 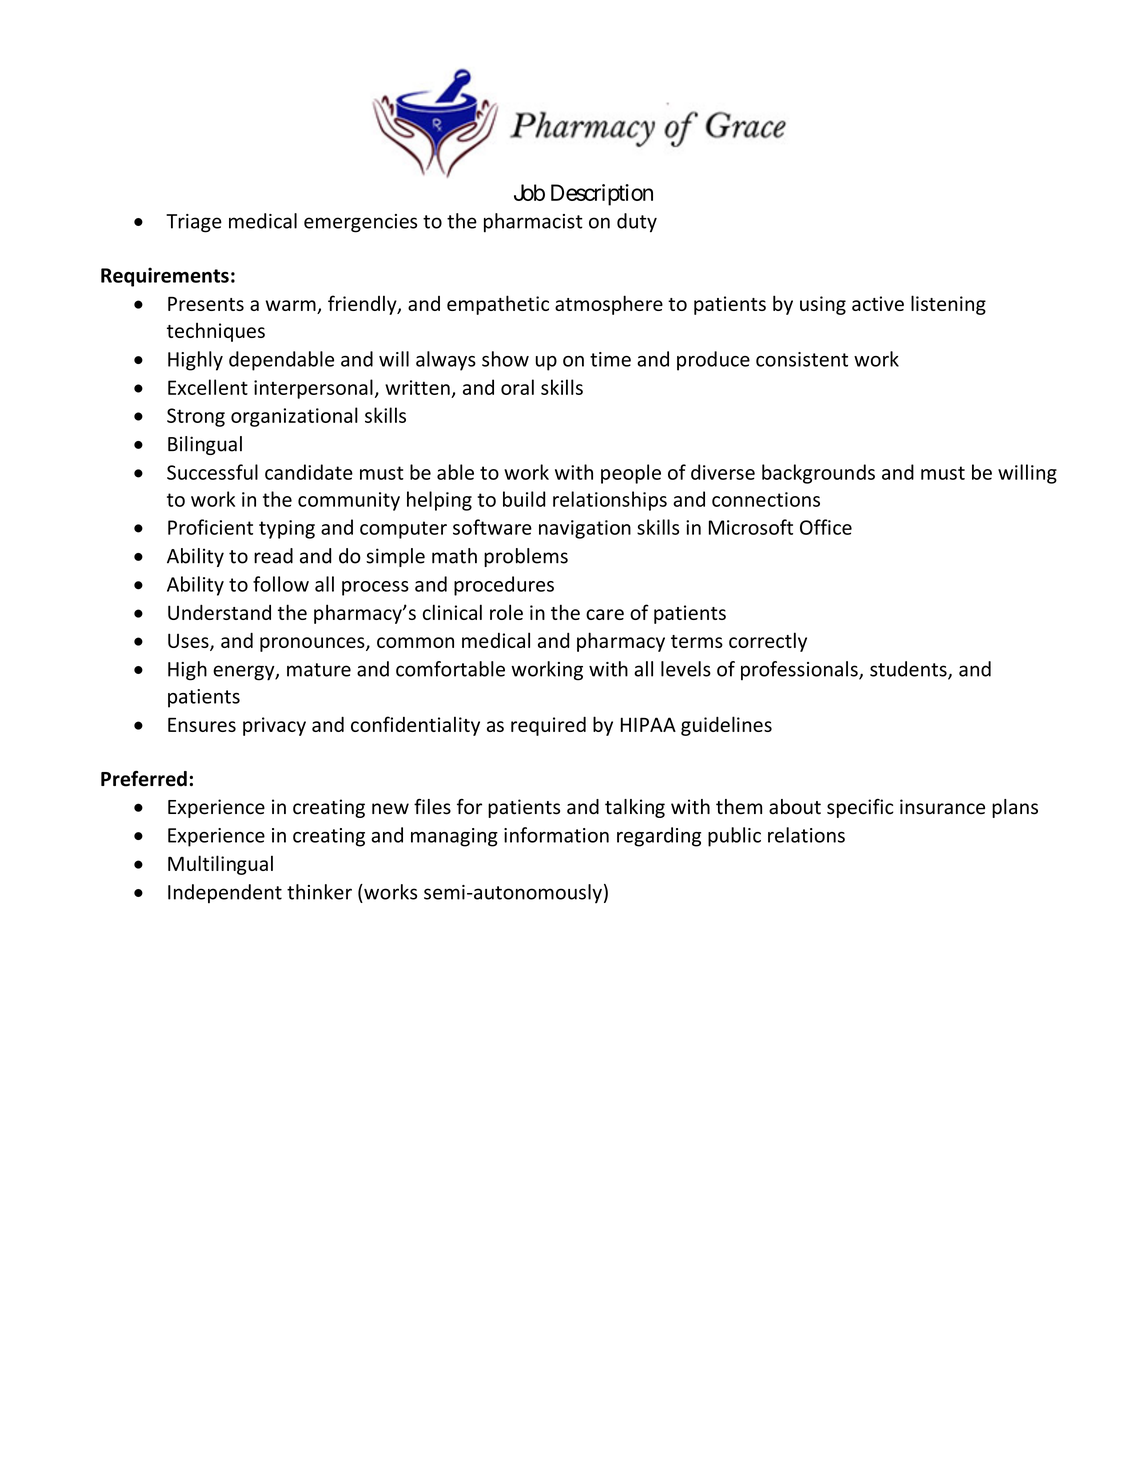 What do you see at coordinates (942, 807) in the screenshot?
I see `insurance` at bounding box center [942, 807].
